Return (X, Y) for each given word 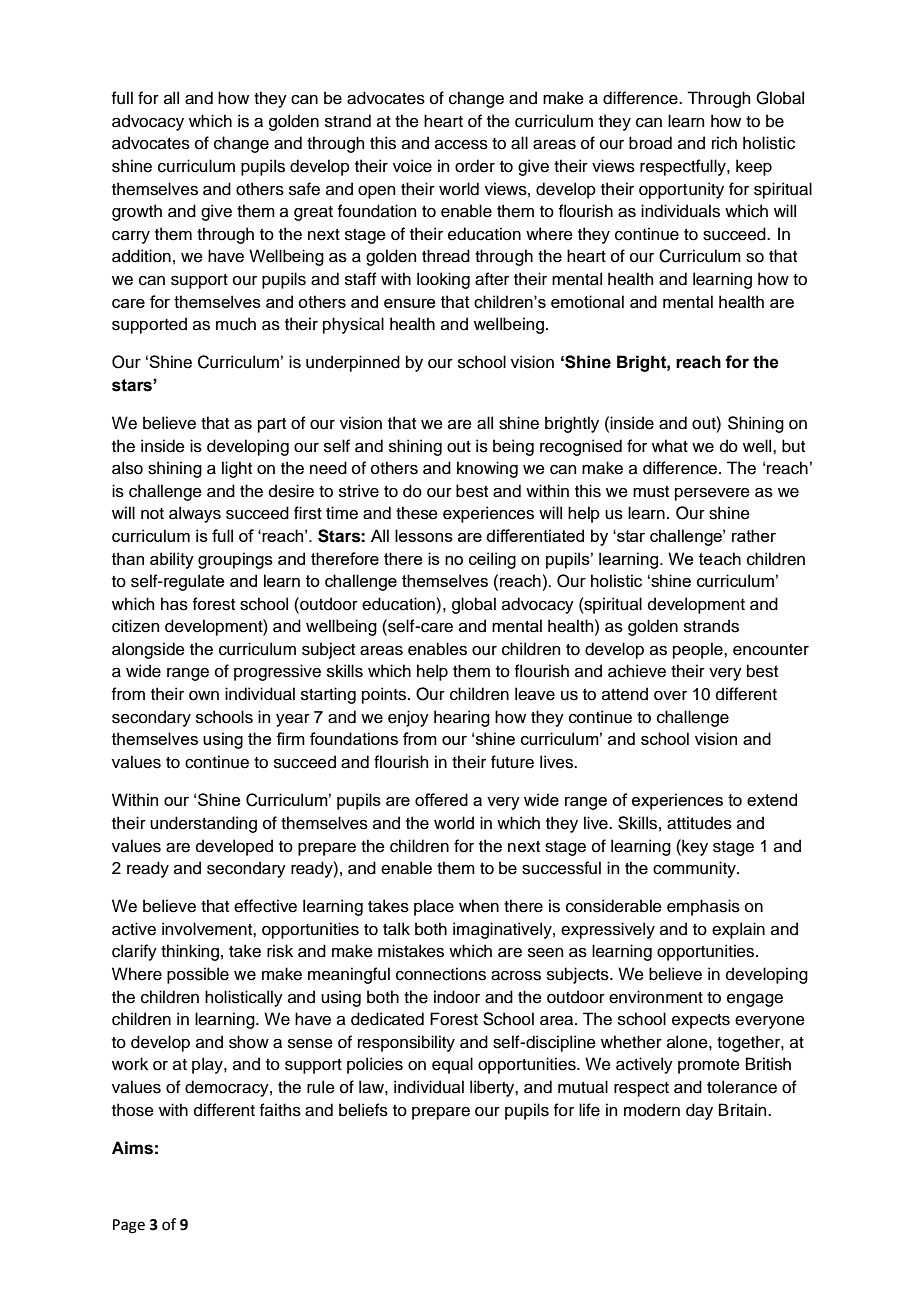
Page (129, 1226)
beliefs (363, 1110)
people (699, 650)
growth (137, 212)
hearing (462, 718)
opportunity (681, 190)
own (204, 696)
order (475, 166)
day (699, 1111)
